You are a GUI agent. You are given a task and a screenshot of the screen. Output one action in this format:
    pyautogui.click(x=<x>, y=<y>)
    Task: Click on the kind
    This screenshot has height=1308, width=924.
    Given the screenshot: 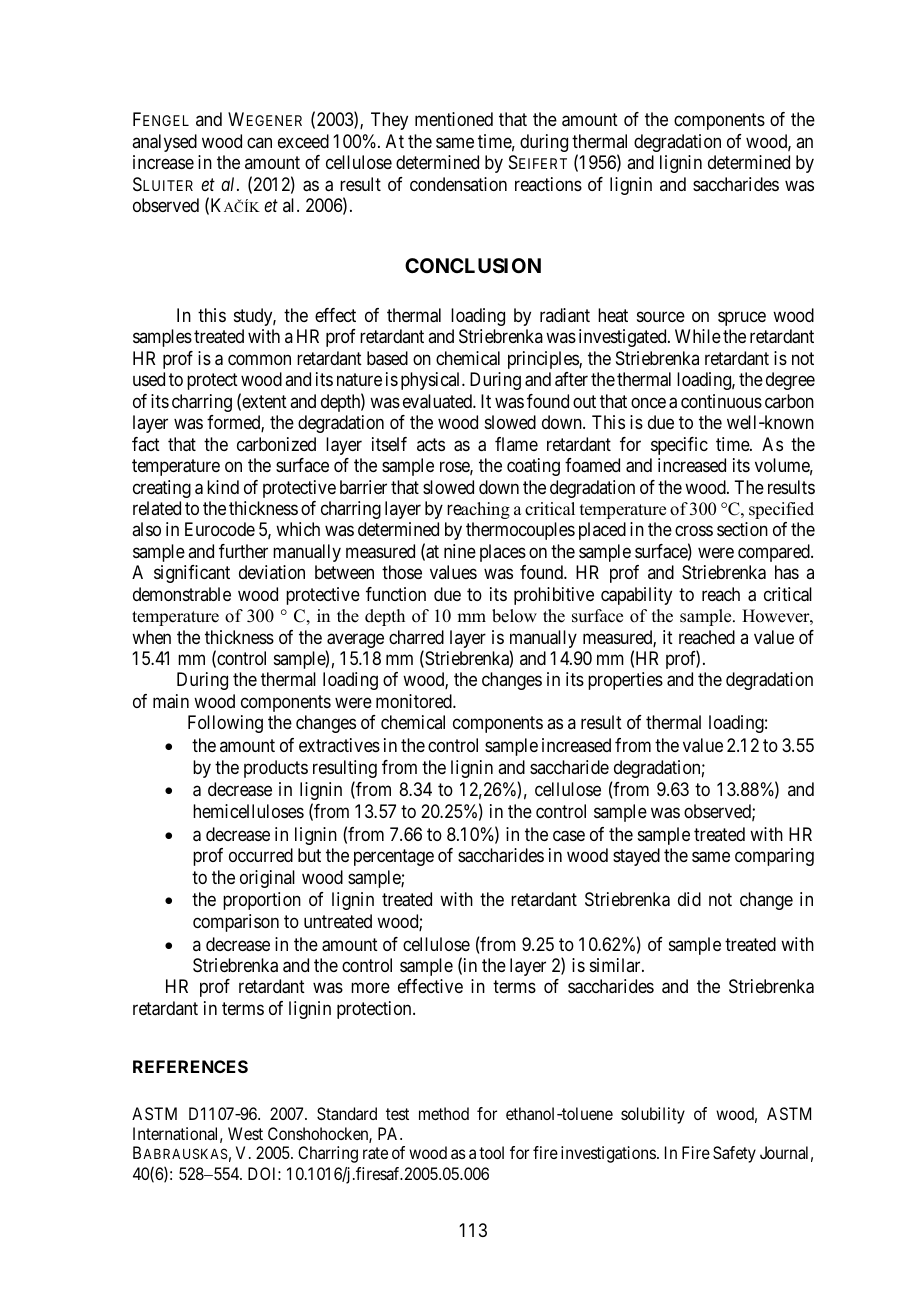 What is the action you would take?
    pyautogui.click(x=223, y=487)
